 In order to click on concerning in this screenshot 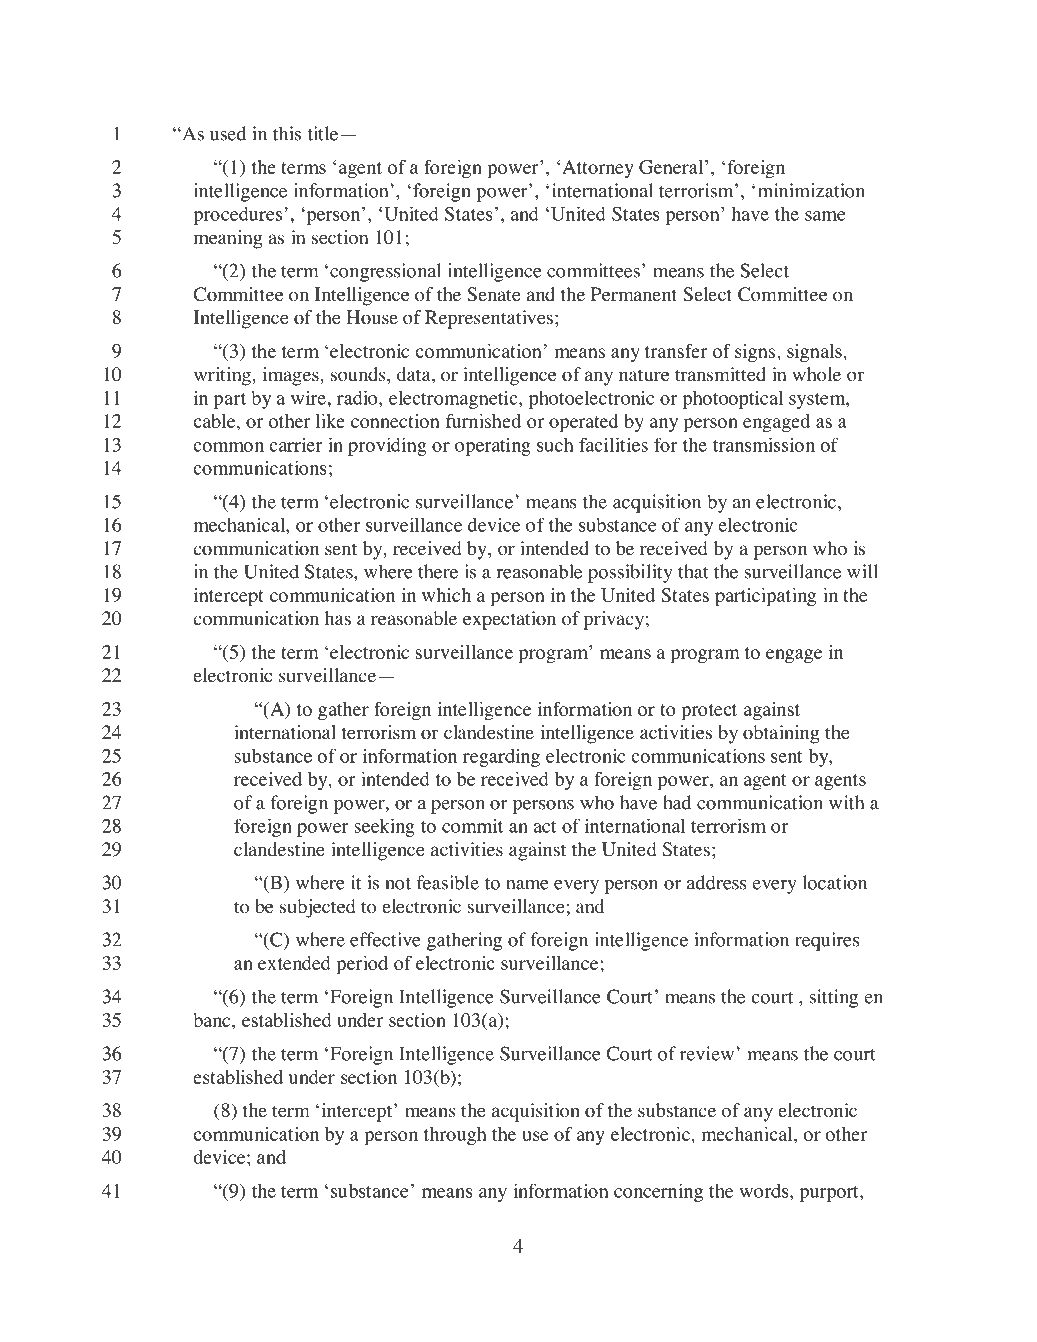, I will do `click(658, 1192)`.
